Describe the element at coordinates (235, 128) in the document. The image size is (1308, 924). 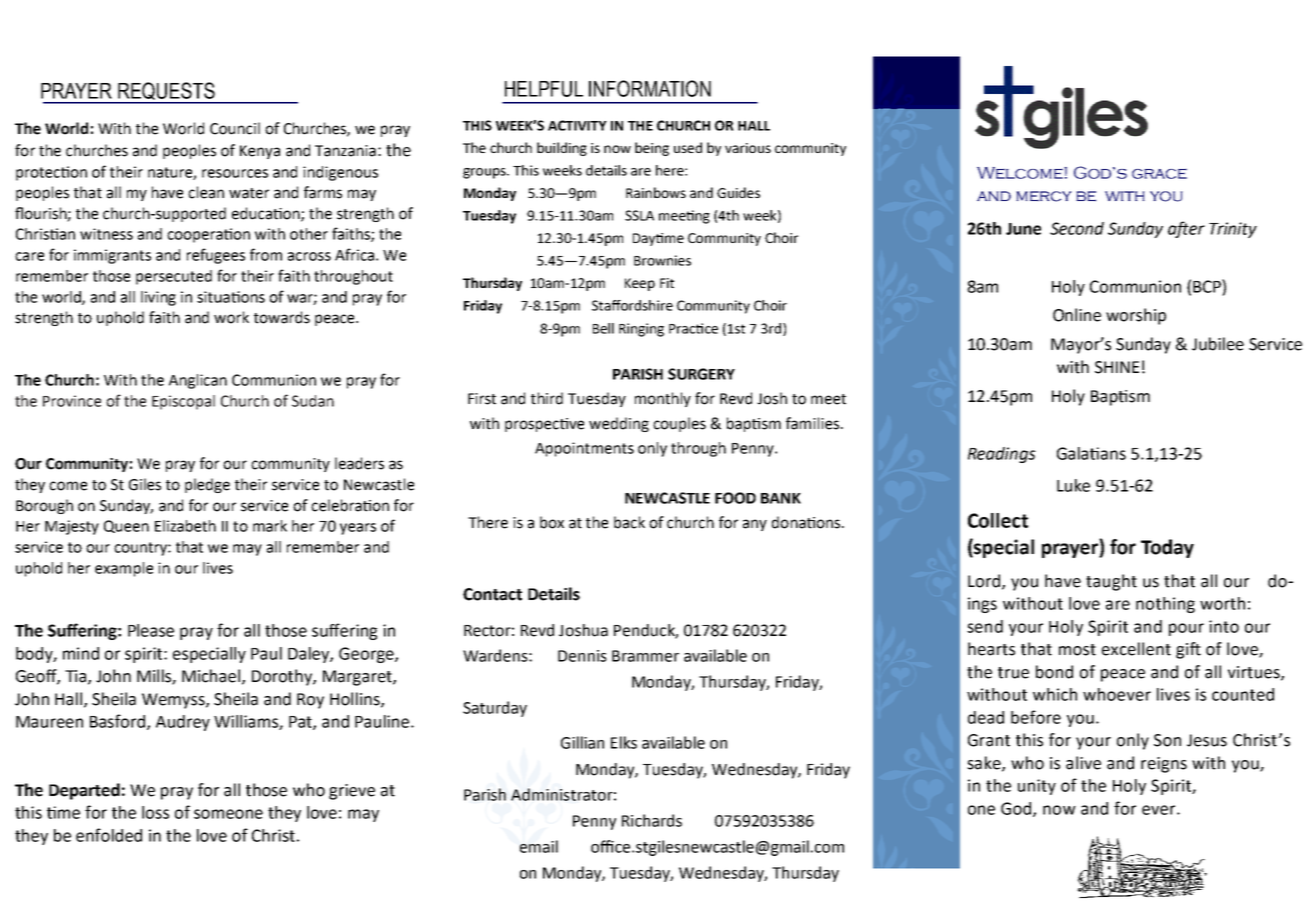
I see `Council` at that location.
